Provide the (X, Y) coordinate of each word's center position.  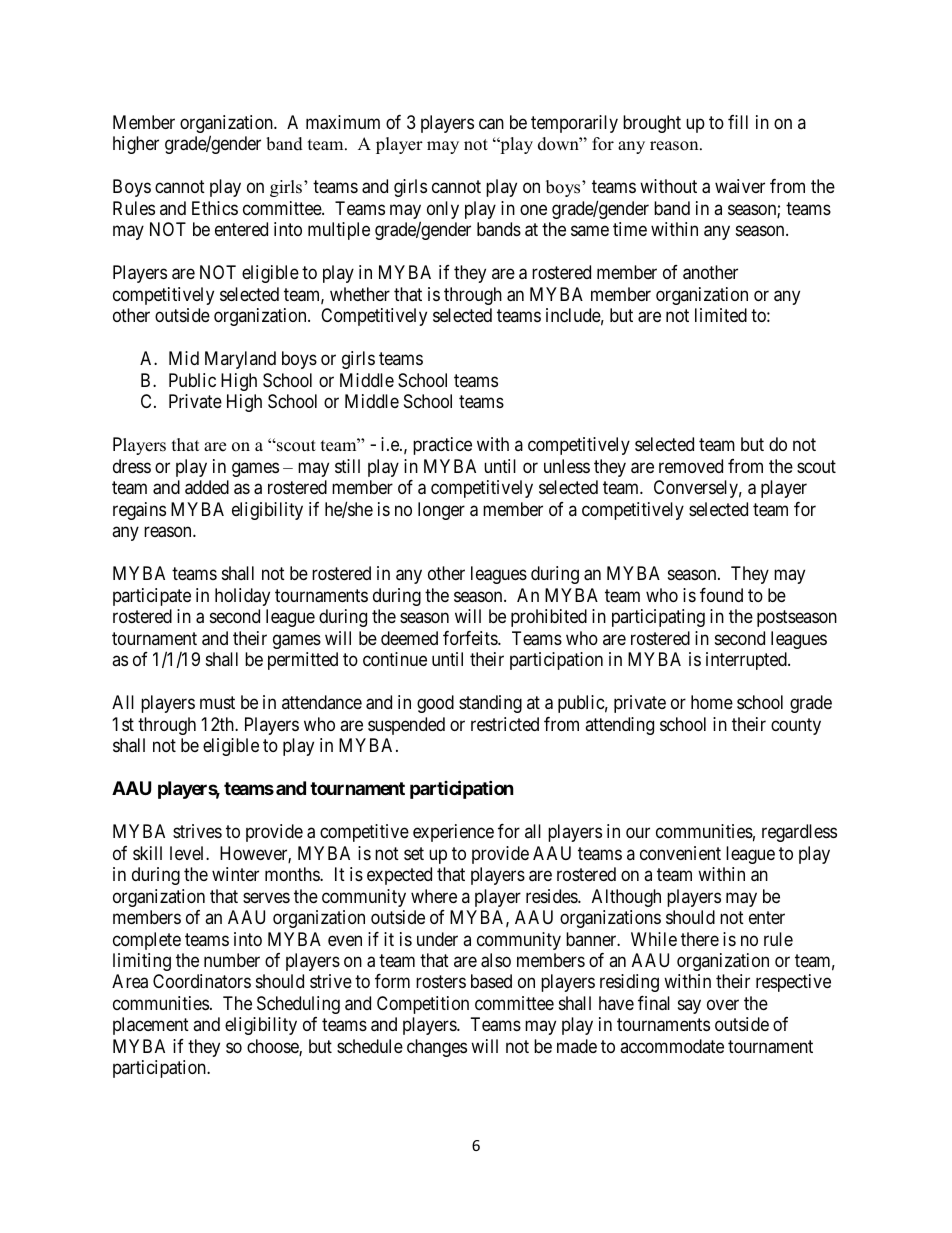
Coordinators (202, 981)
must (217, 702)
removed (691, 466)
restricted (505, 724)
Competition (423, 1005)
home (712, 702)
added (207, 487)
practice (442, 446)
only (443, 210)
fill (738, 122)
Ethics (215, 208)
